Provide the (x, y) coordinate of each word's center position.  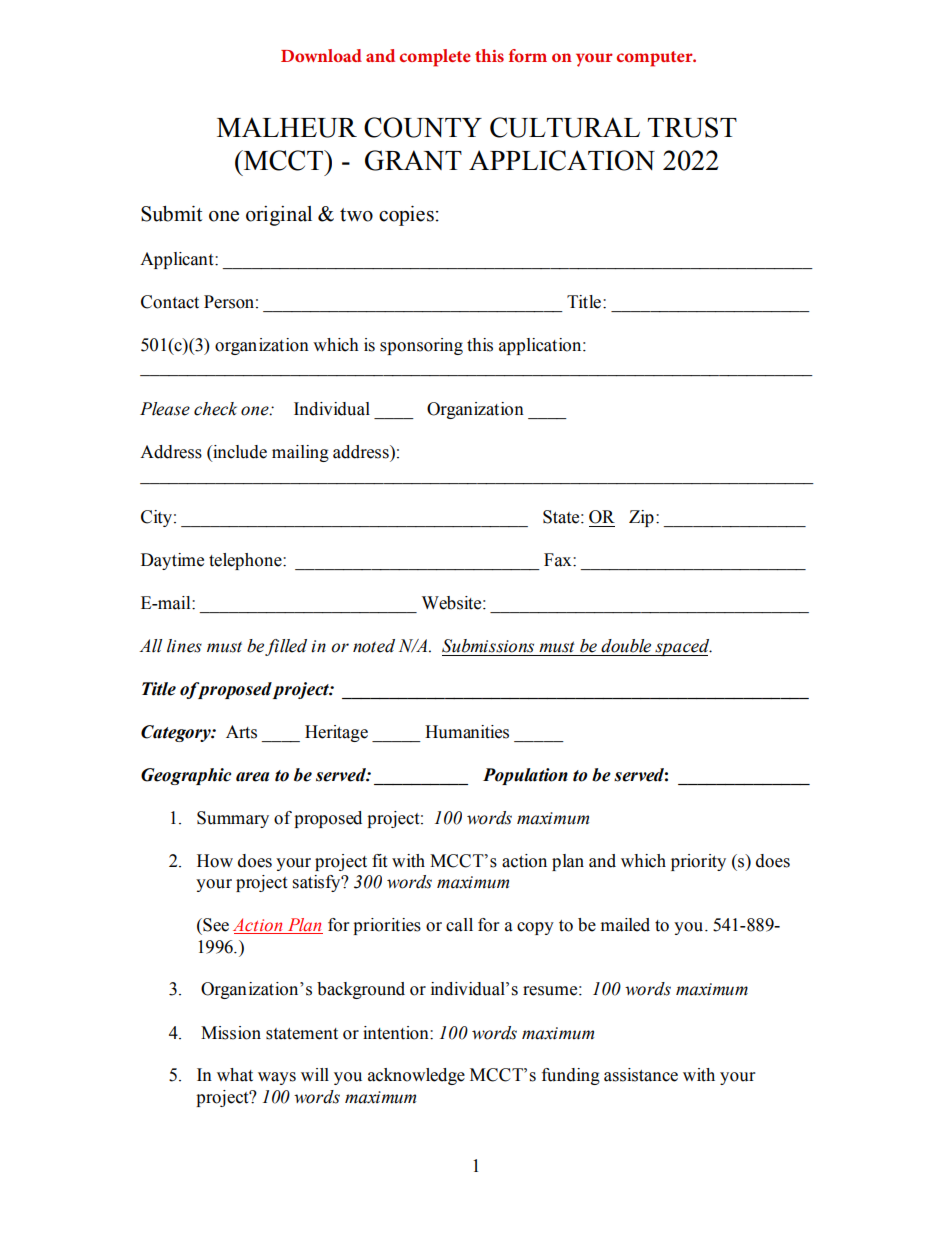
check (215, 409)
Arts (241, 732)
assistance (641, 1075)
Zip (641, 518)
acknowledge (416, 1076)
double (626, 646)
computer (655, 59)
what (235, 1075)
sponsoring (421, 346)
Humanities (467, 732)
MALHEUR (287, 127)
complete (435, 58)
